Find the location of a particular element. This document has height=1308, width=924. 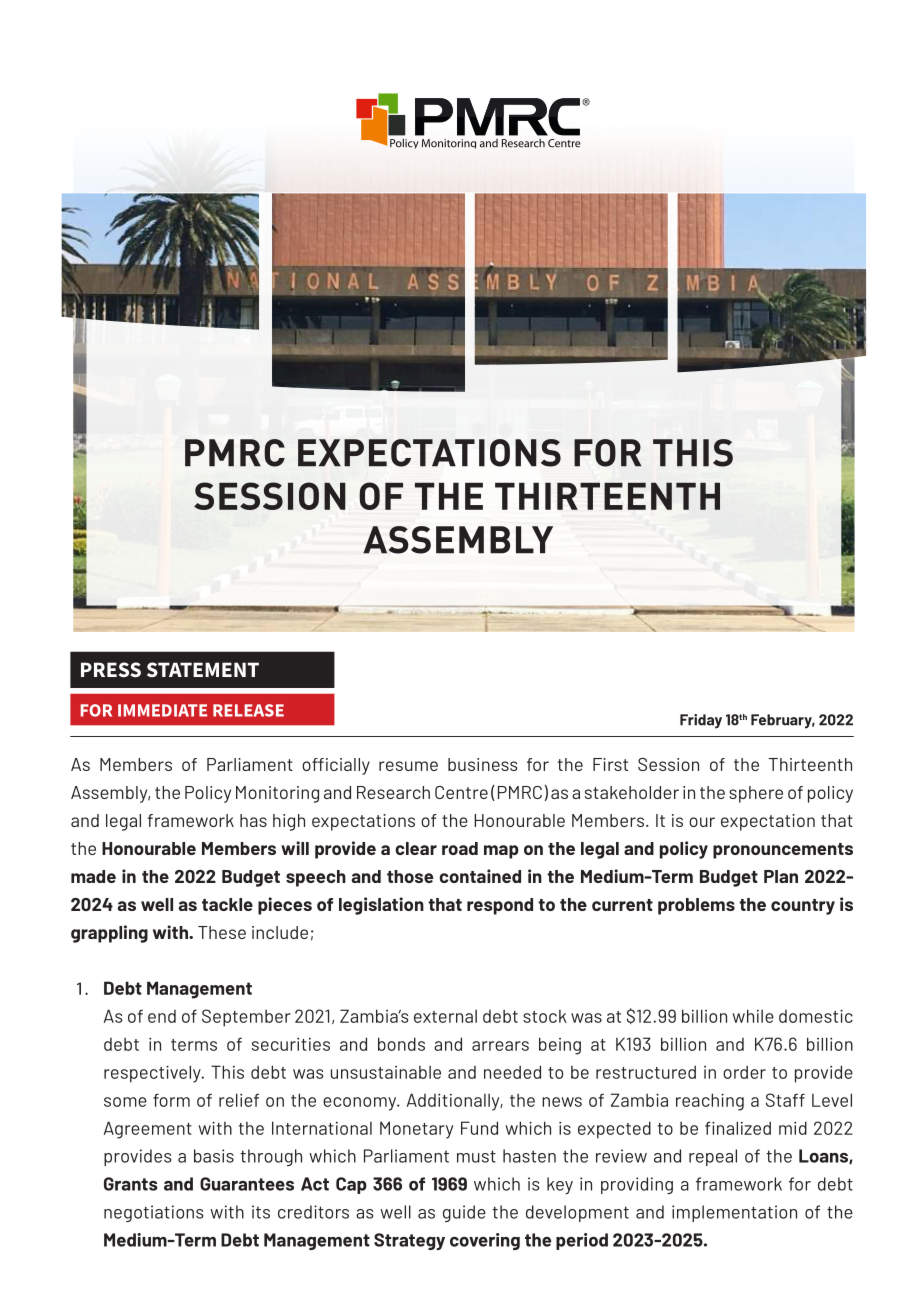

business is located at coordinates (483, 764).
